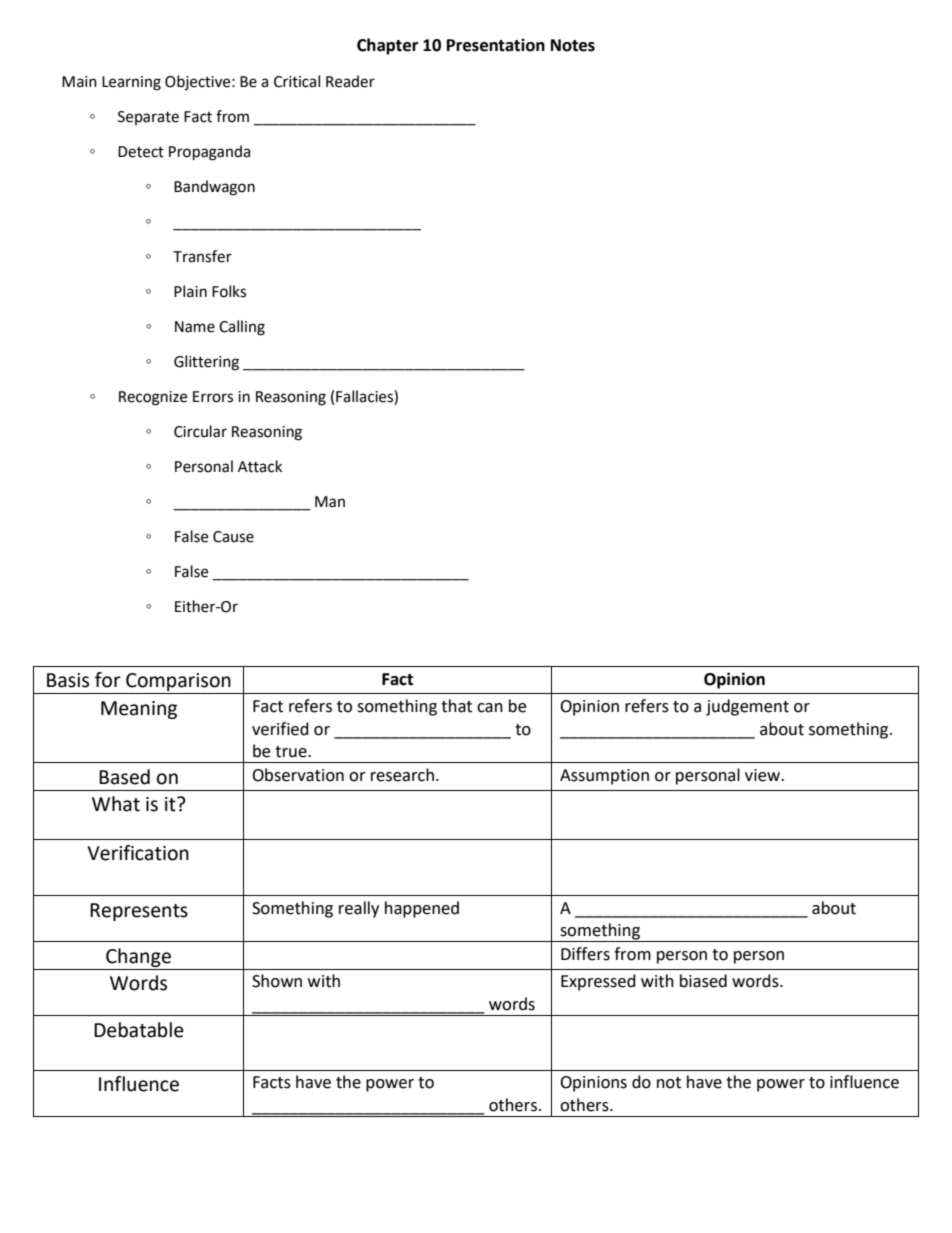 Image resolution: width=952 pixels, height=1233 pixels. I want to click on research, so click(402, 775).
